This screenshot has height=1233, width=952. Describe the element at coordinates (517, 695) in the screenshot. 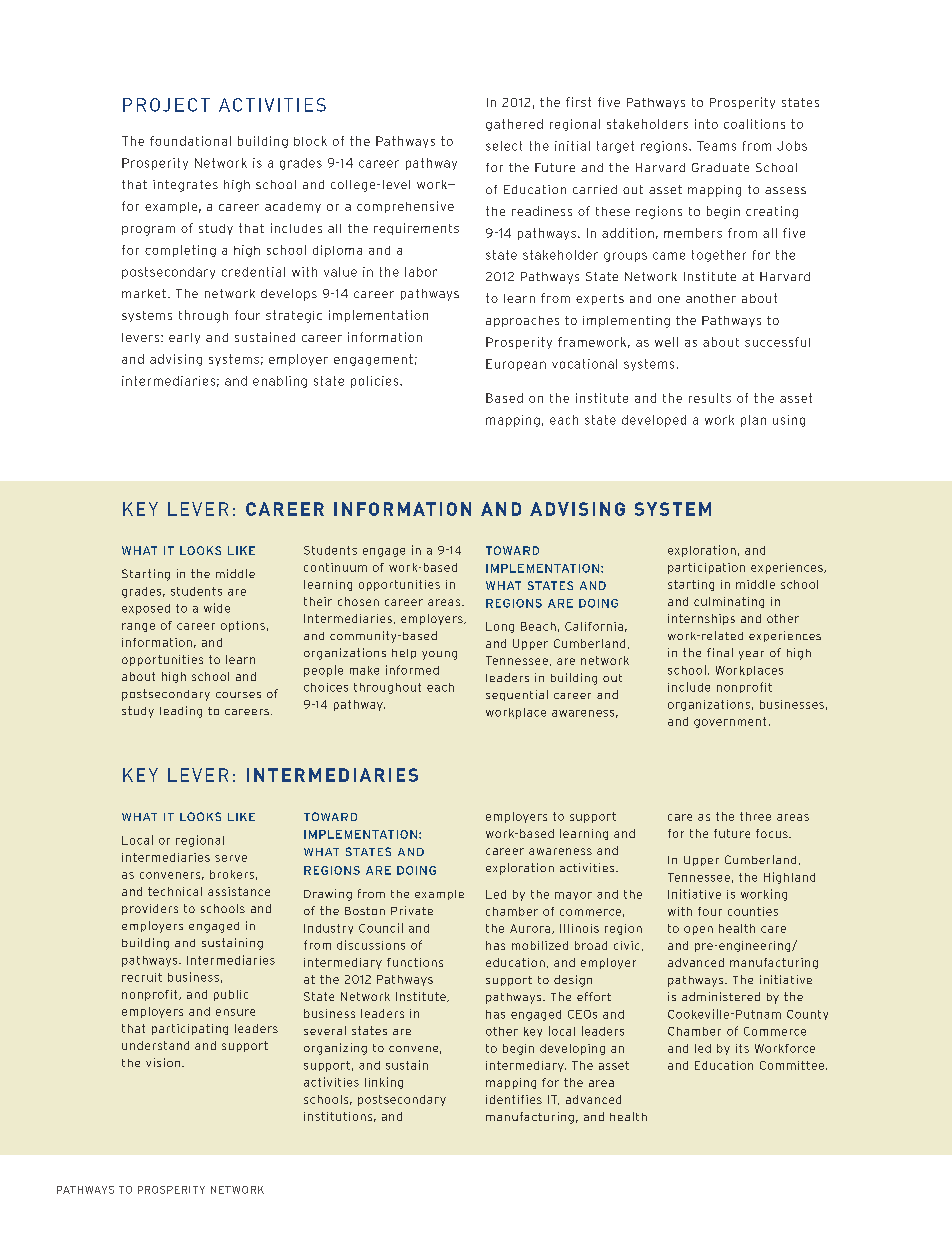

I see `sequential` at that location.
